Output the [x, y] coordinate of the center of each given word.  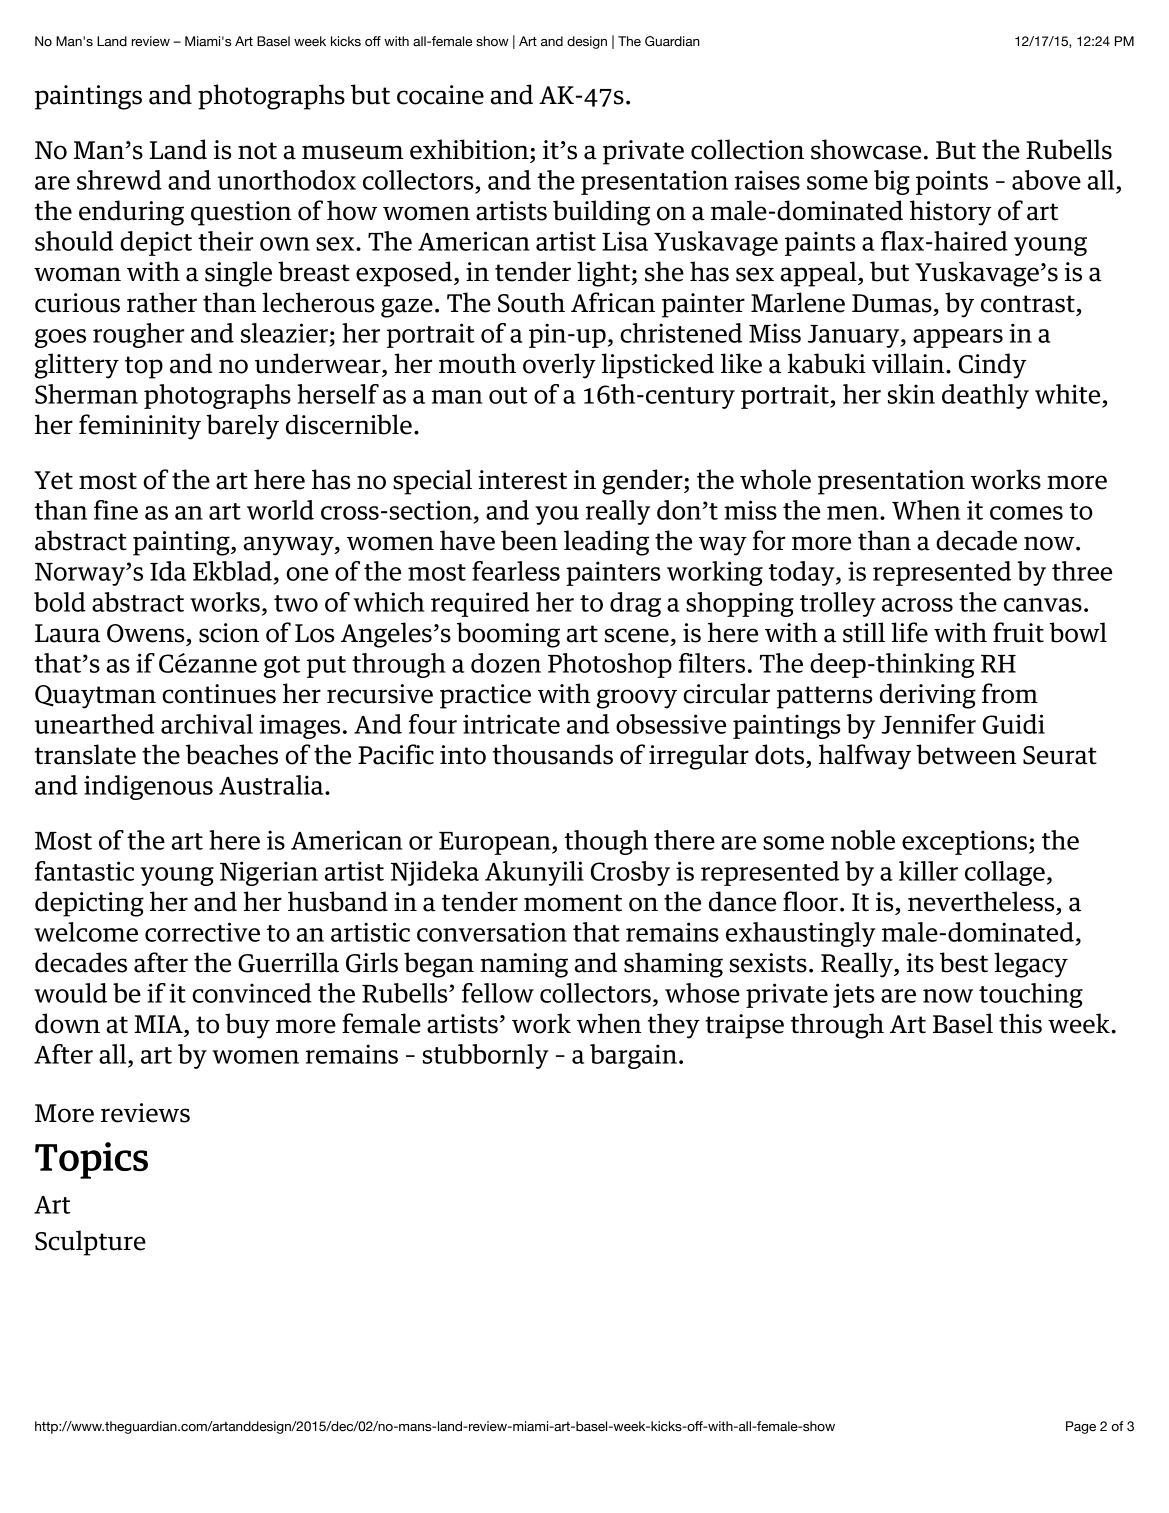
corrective [202, 932]
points [952, 182]
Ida [168, 571]
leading [606, 543]
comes [1026, 513]
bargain [633, 1056]
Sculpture [90, 1243]
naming [524, 965]
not [257, 151]
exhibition [470, 149]
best [964, 962]
